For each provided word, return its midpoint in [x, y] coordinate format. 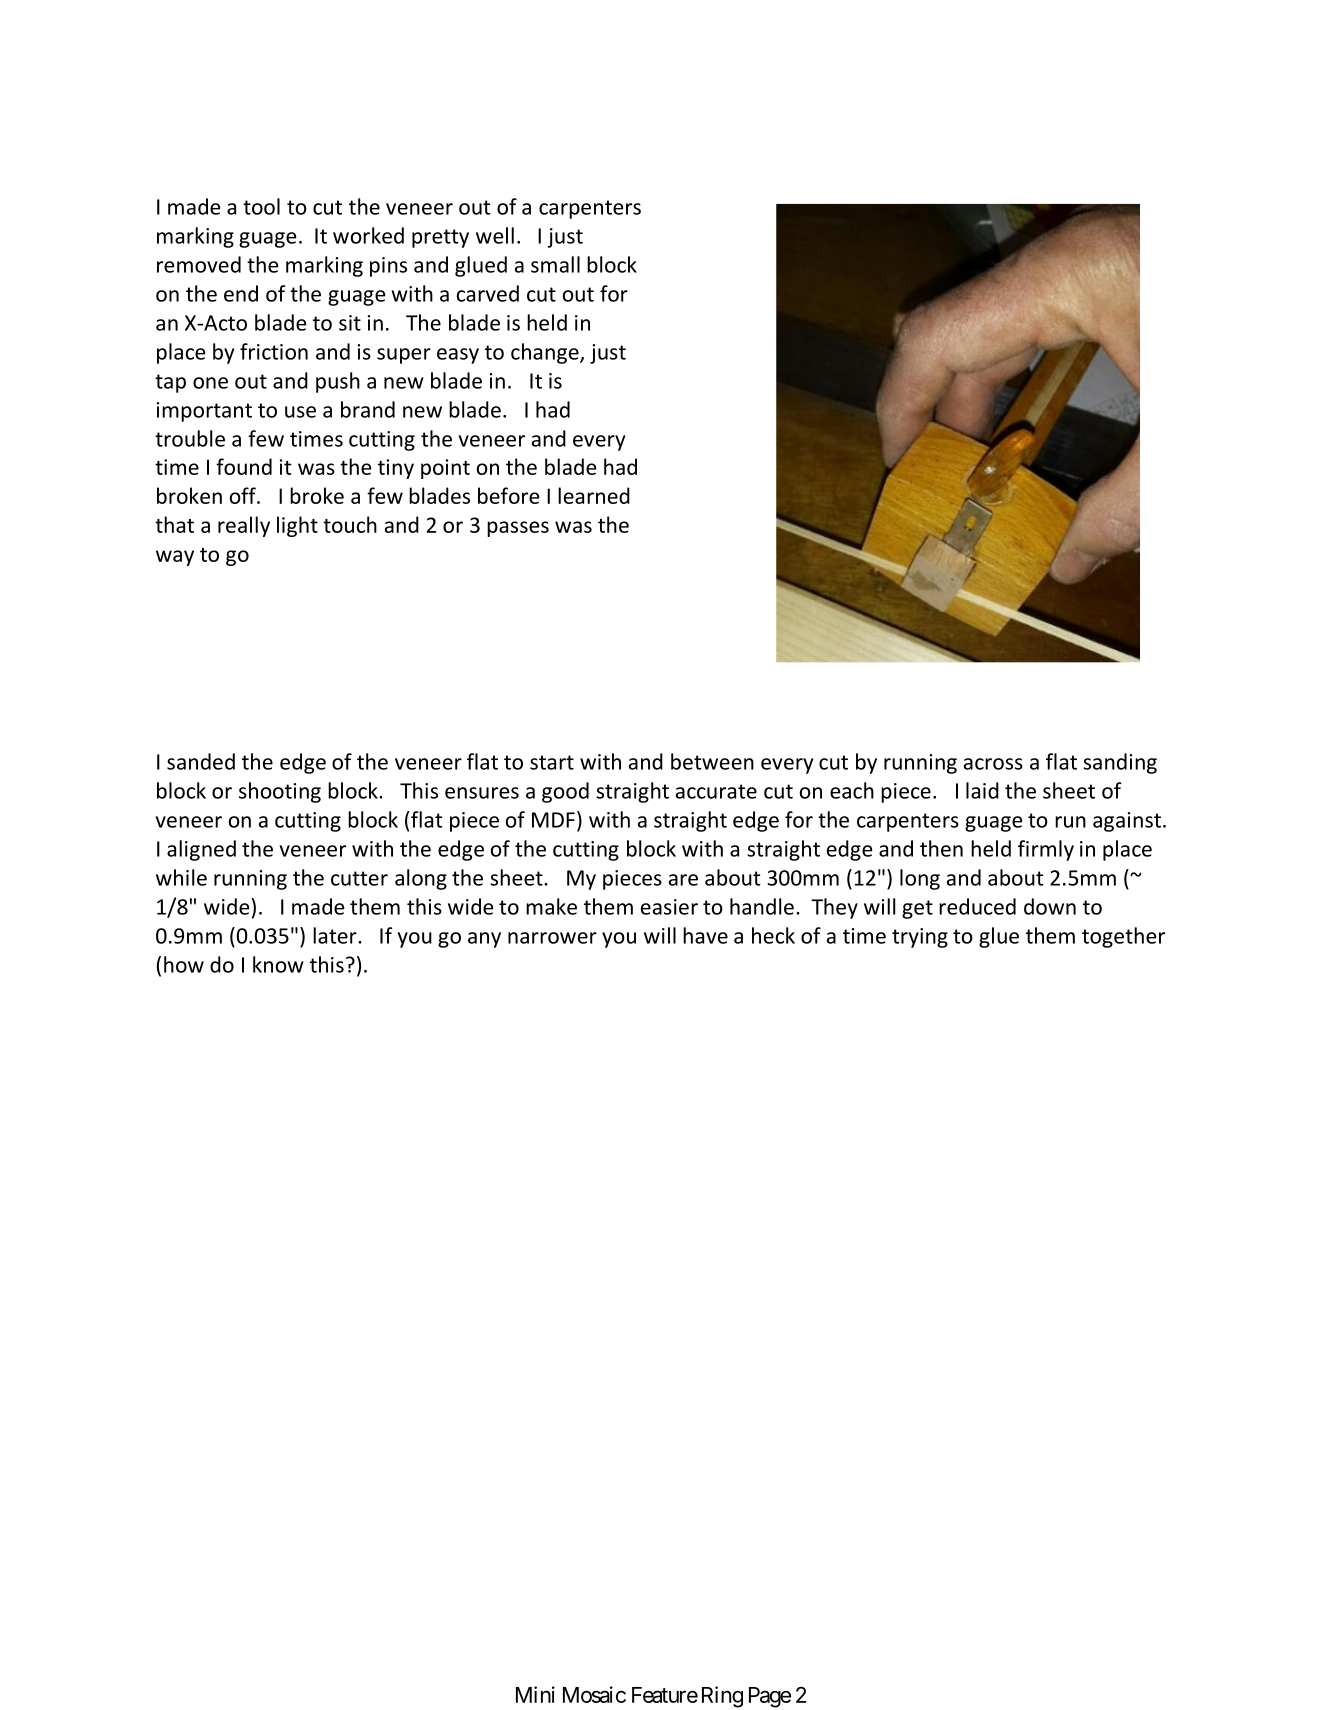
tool [261, 206]
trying [920, 938]
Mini [535, 1694]
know [278, 964]
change [546, 353]
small [555, 264]
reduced [977, 906]
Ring [722, 1697]
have [705, 935]
